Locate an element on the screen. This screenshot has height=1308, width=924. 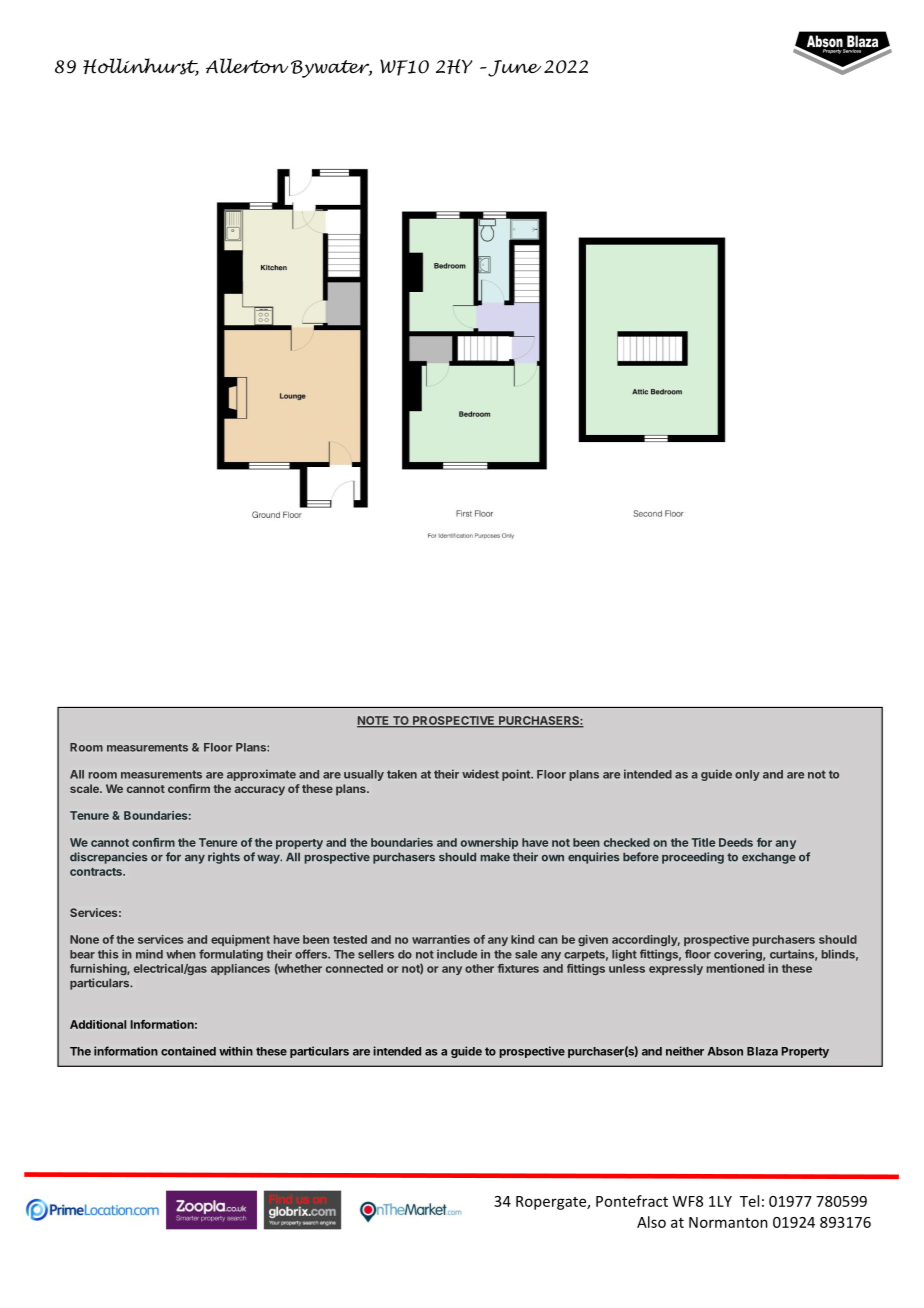
approximate is located at coordinates (261, 775).
